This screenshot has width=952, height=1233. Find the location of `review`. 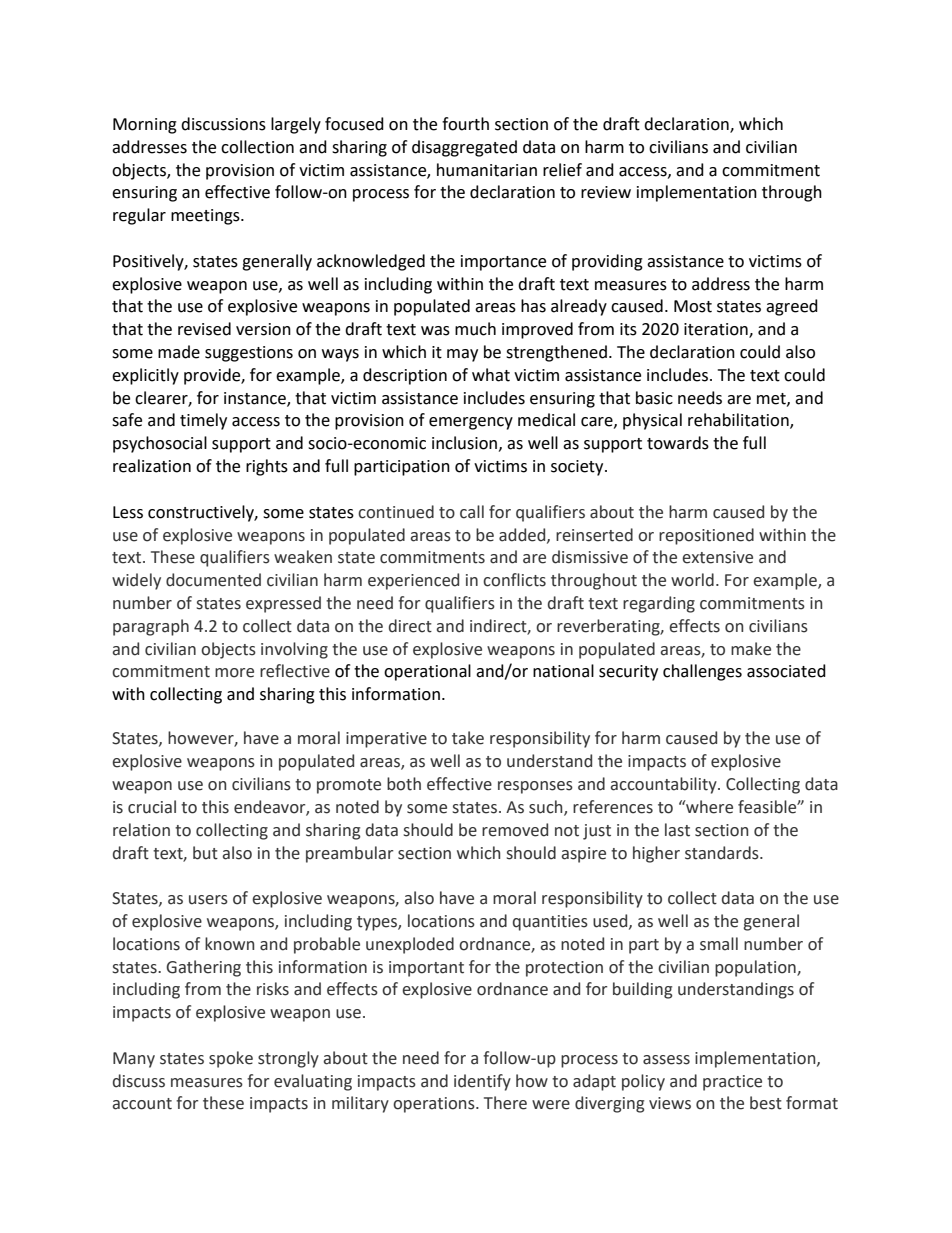

review is located at coordinates (606, 192).
